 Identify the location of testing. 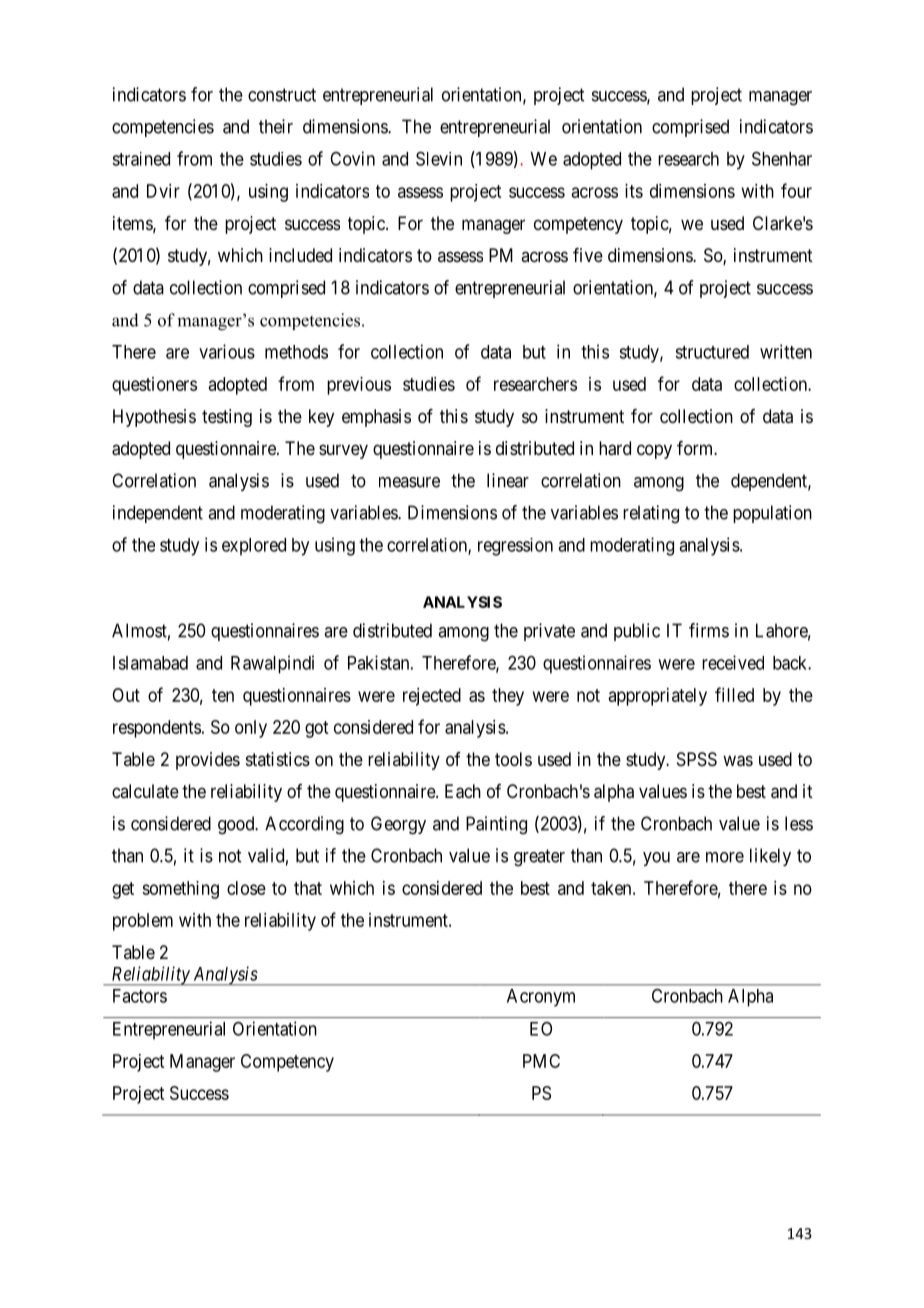
(227, 418).
